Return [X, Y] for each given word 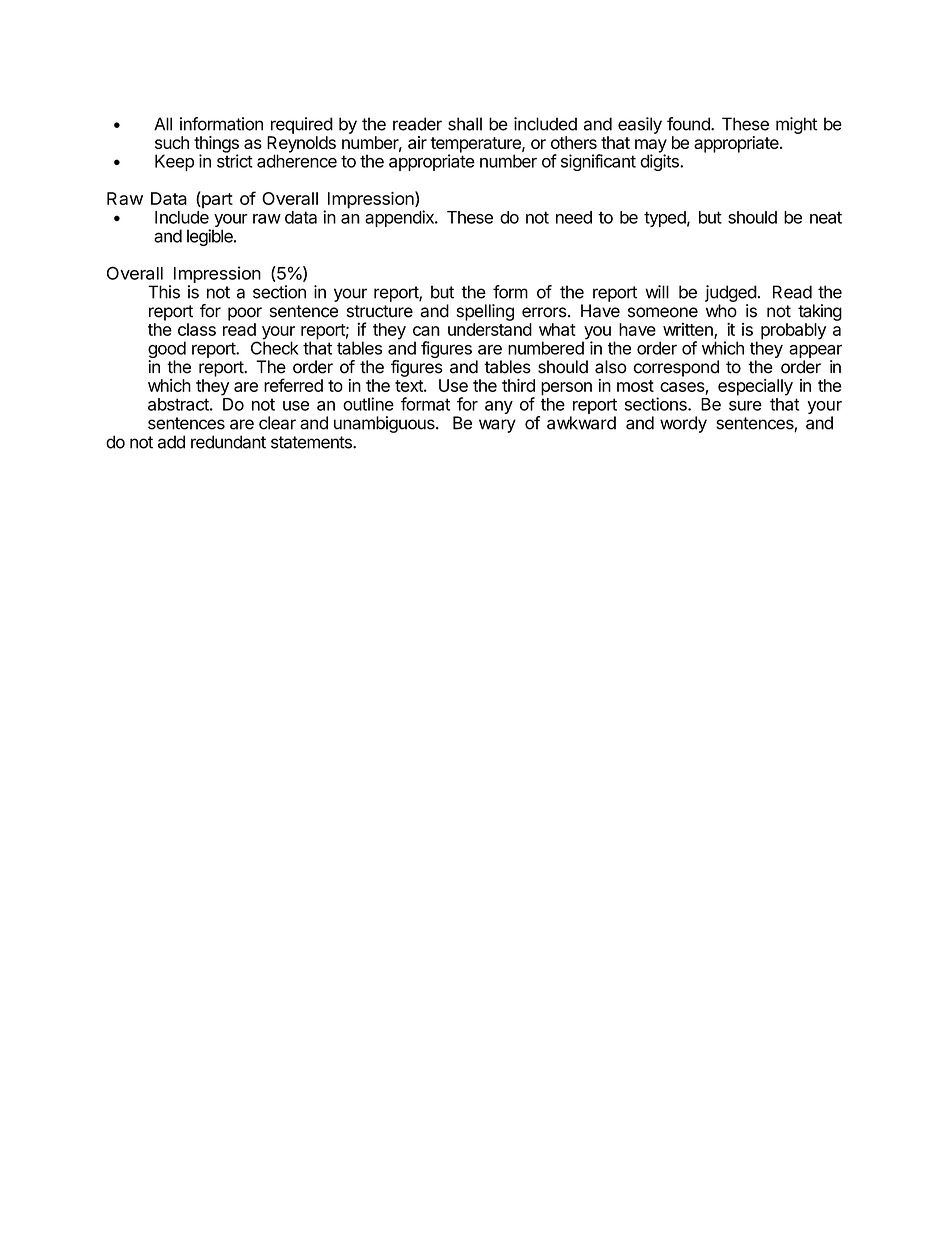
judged [731, 293]
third [518, 385]
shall [465, 124]
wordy [683, 424]
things [216, 145]
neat [826, 217]
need [574, 217]
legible [211, 237]
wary [497, 426]
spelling [485, 312]
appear [815, 351]
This [164, 292]
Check [275, 347]
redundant [228, 442]
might [796, 125]
